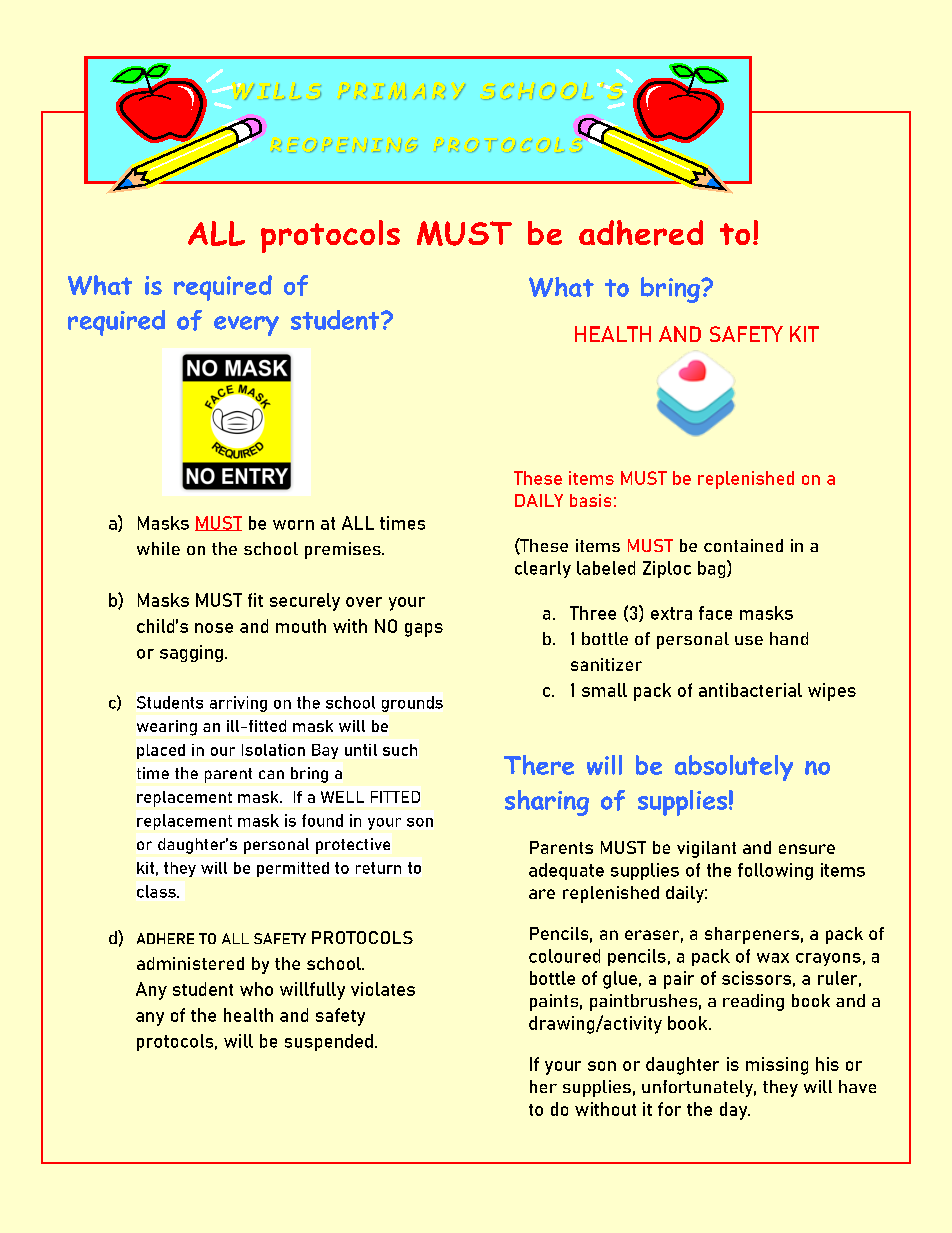  What do you see at coordinates (777, 1066) in the page?
I see `missing` at bounding box center [777, 1066].
